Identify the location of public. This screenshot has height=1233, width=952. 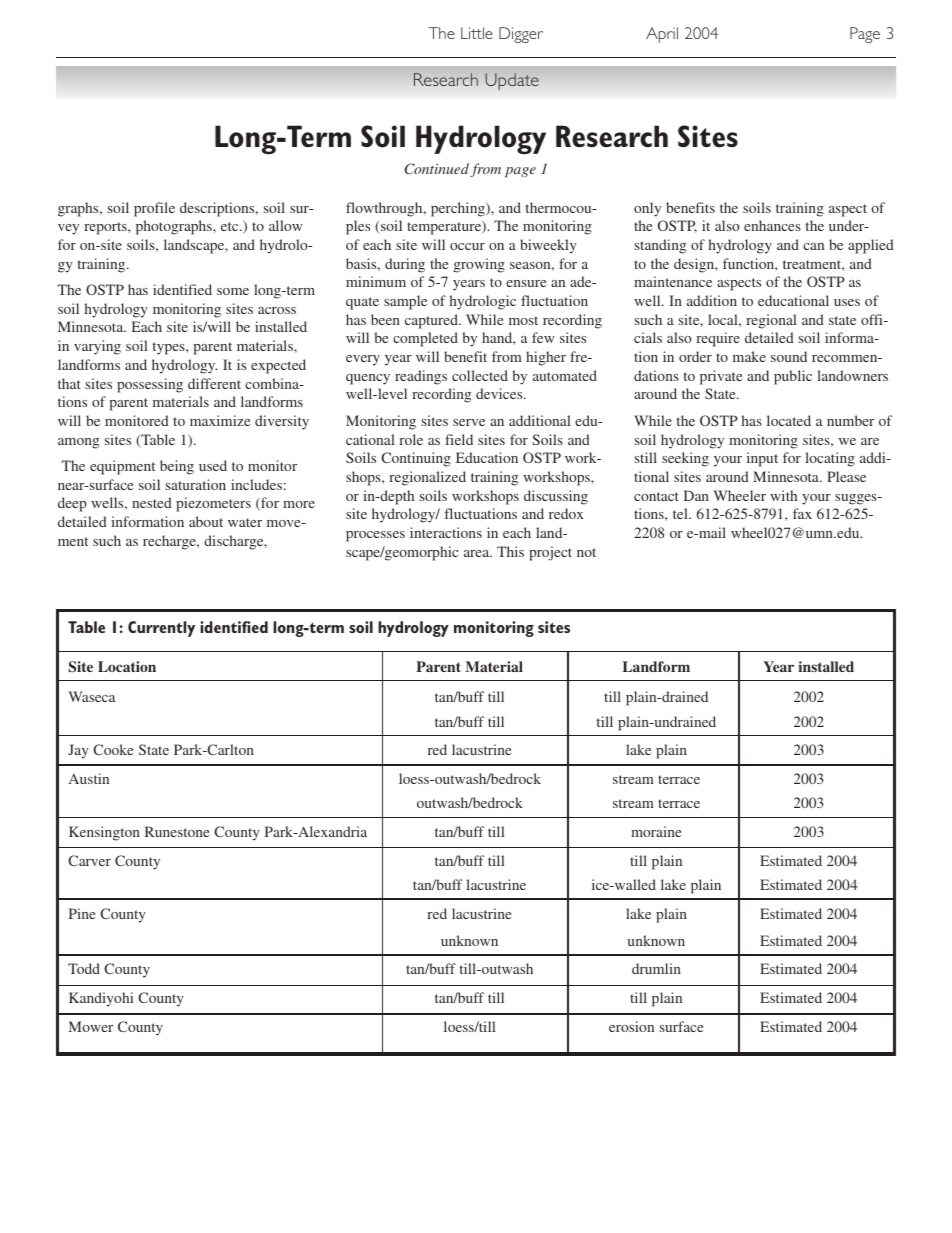
(793, 377).
